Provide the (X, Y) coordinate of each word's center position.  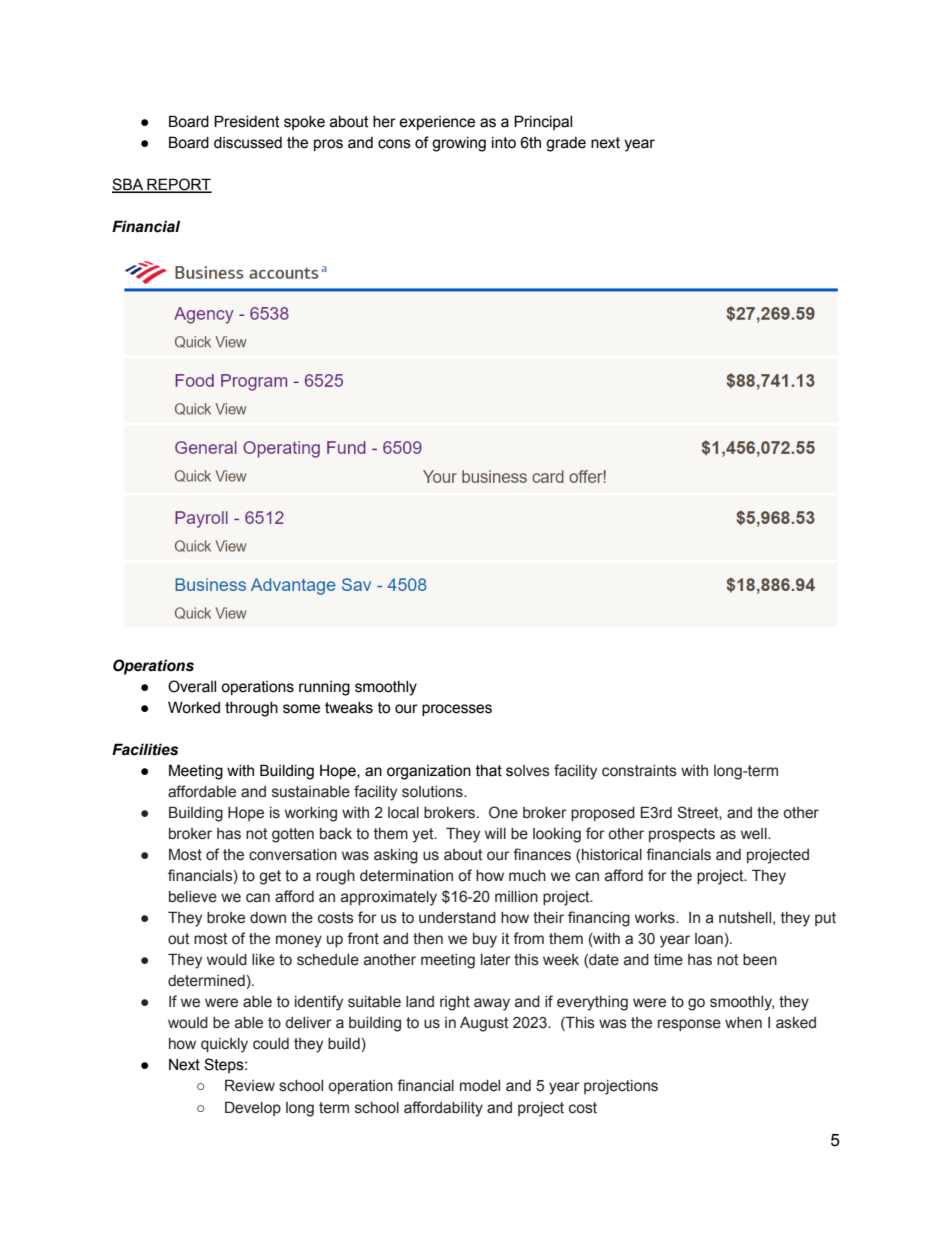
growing (459, 144)
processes (457, 710)
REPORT (178, 185)
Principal (543, 122)
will (495, 833)
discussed (248, 143)
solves (528, 771)
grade (566, 144)
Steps (225, 1065)
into (504, 143)
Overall (192, 686)
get (270, 877)
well (755, 834)
